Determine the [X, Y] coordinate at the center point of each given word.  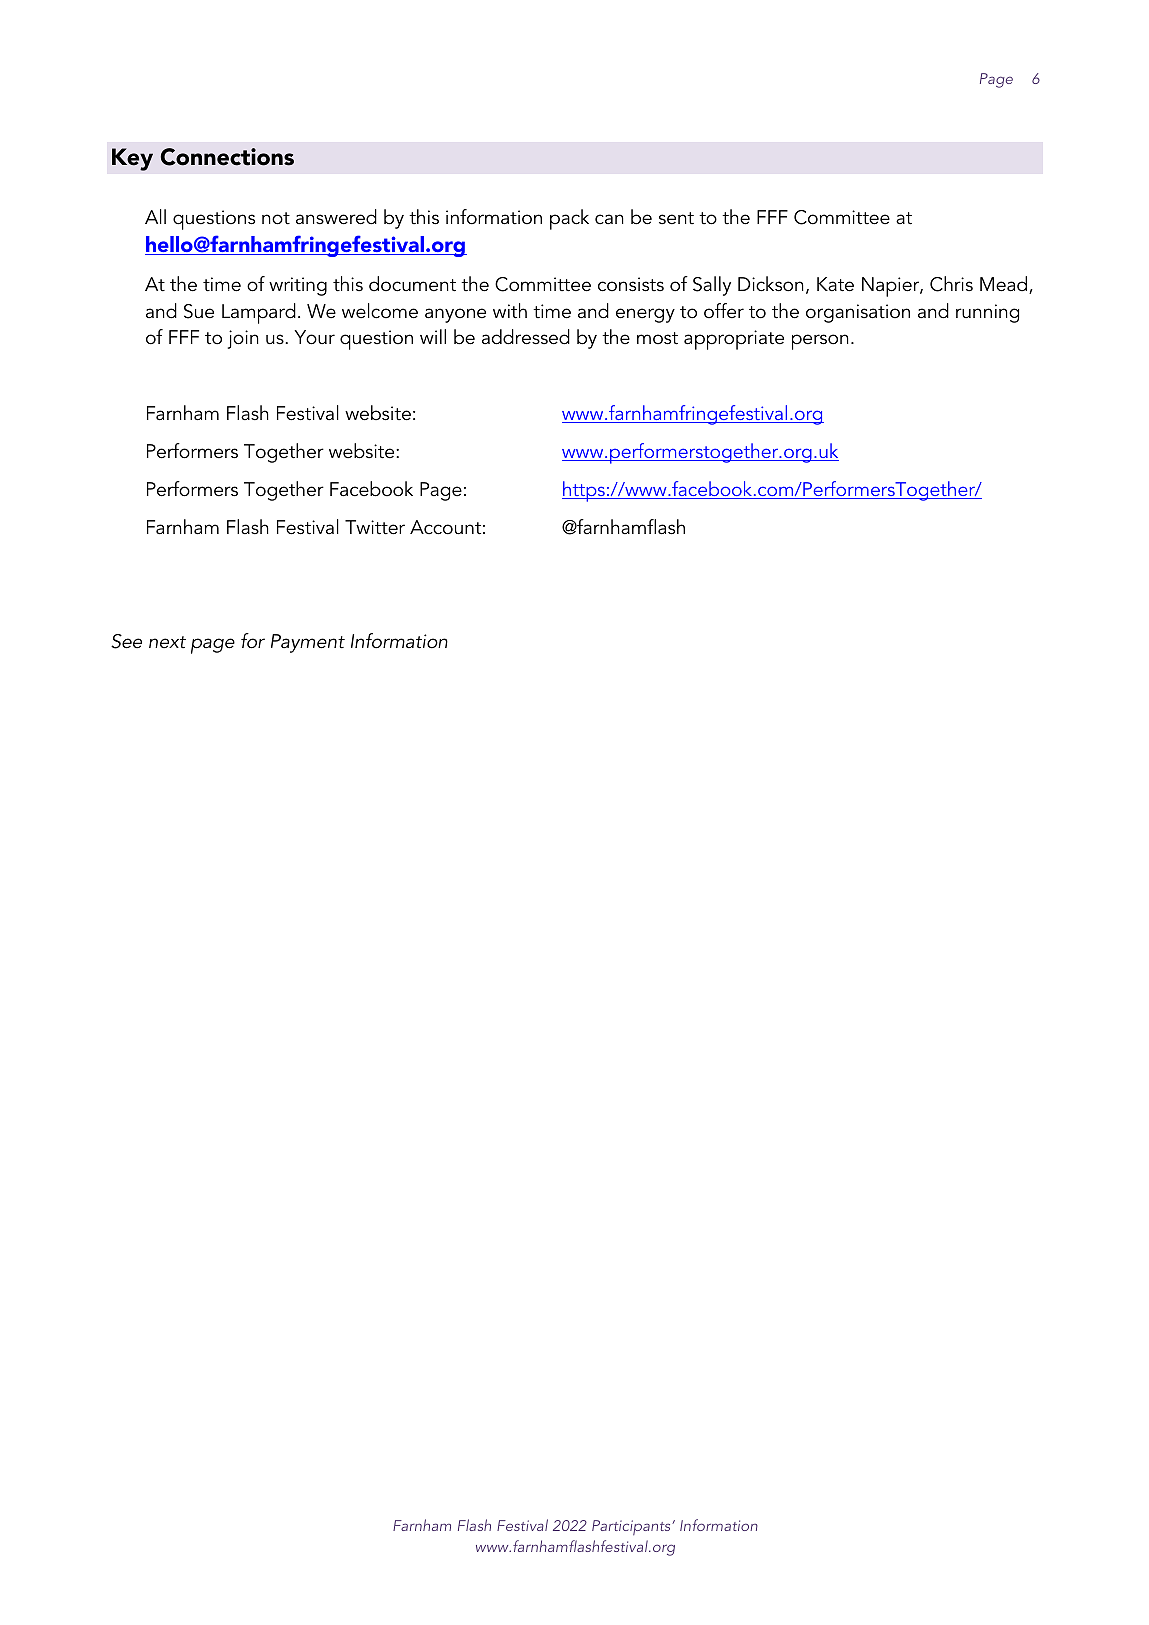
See [126, 641]
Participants [632, 1527]
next [167, 642]
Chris [951, 284]
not [276, 218]
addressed [526, 337]
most [657, 338]
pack [569, 219]
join [243, 339]
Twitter [375, 527]
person [820, 342]
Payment [308, 643]
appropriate [734, 340]
